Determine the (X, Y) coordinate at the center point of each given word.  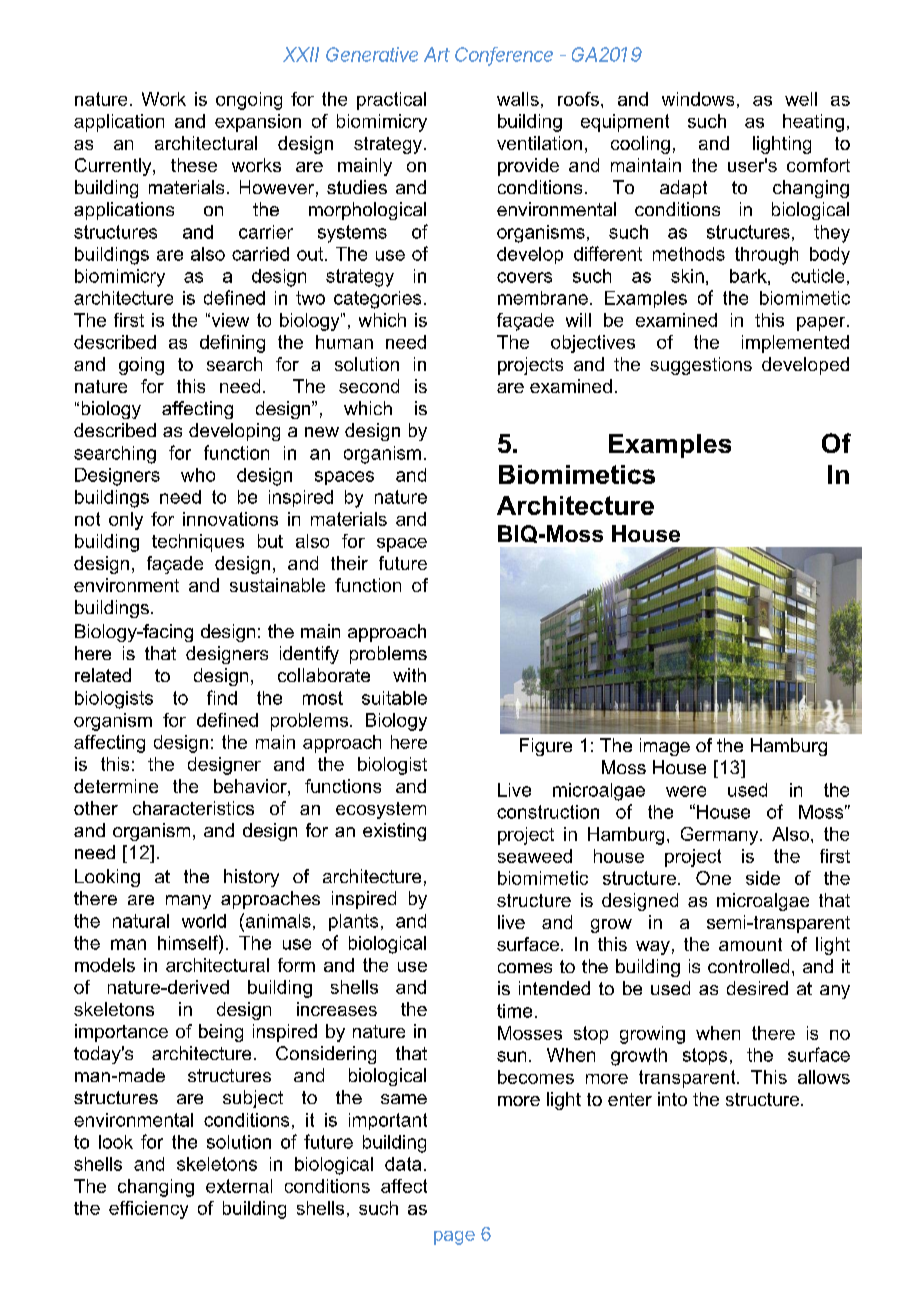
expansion (258, 123)
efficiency (148, 1210)
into (672, 1099)
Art (437, 54)
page (454, 1238)
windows (698, 99)
